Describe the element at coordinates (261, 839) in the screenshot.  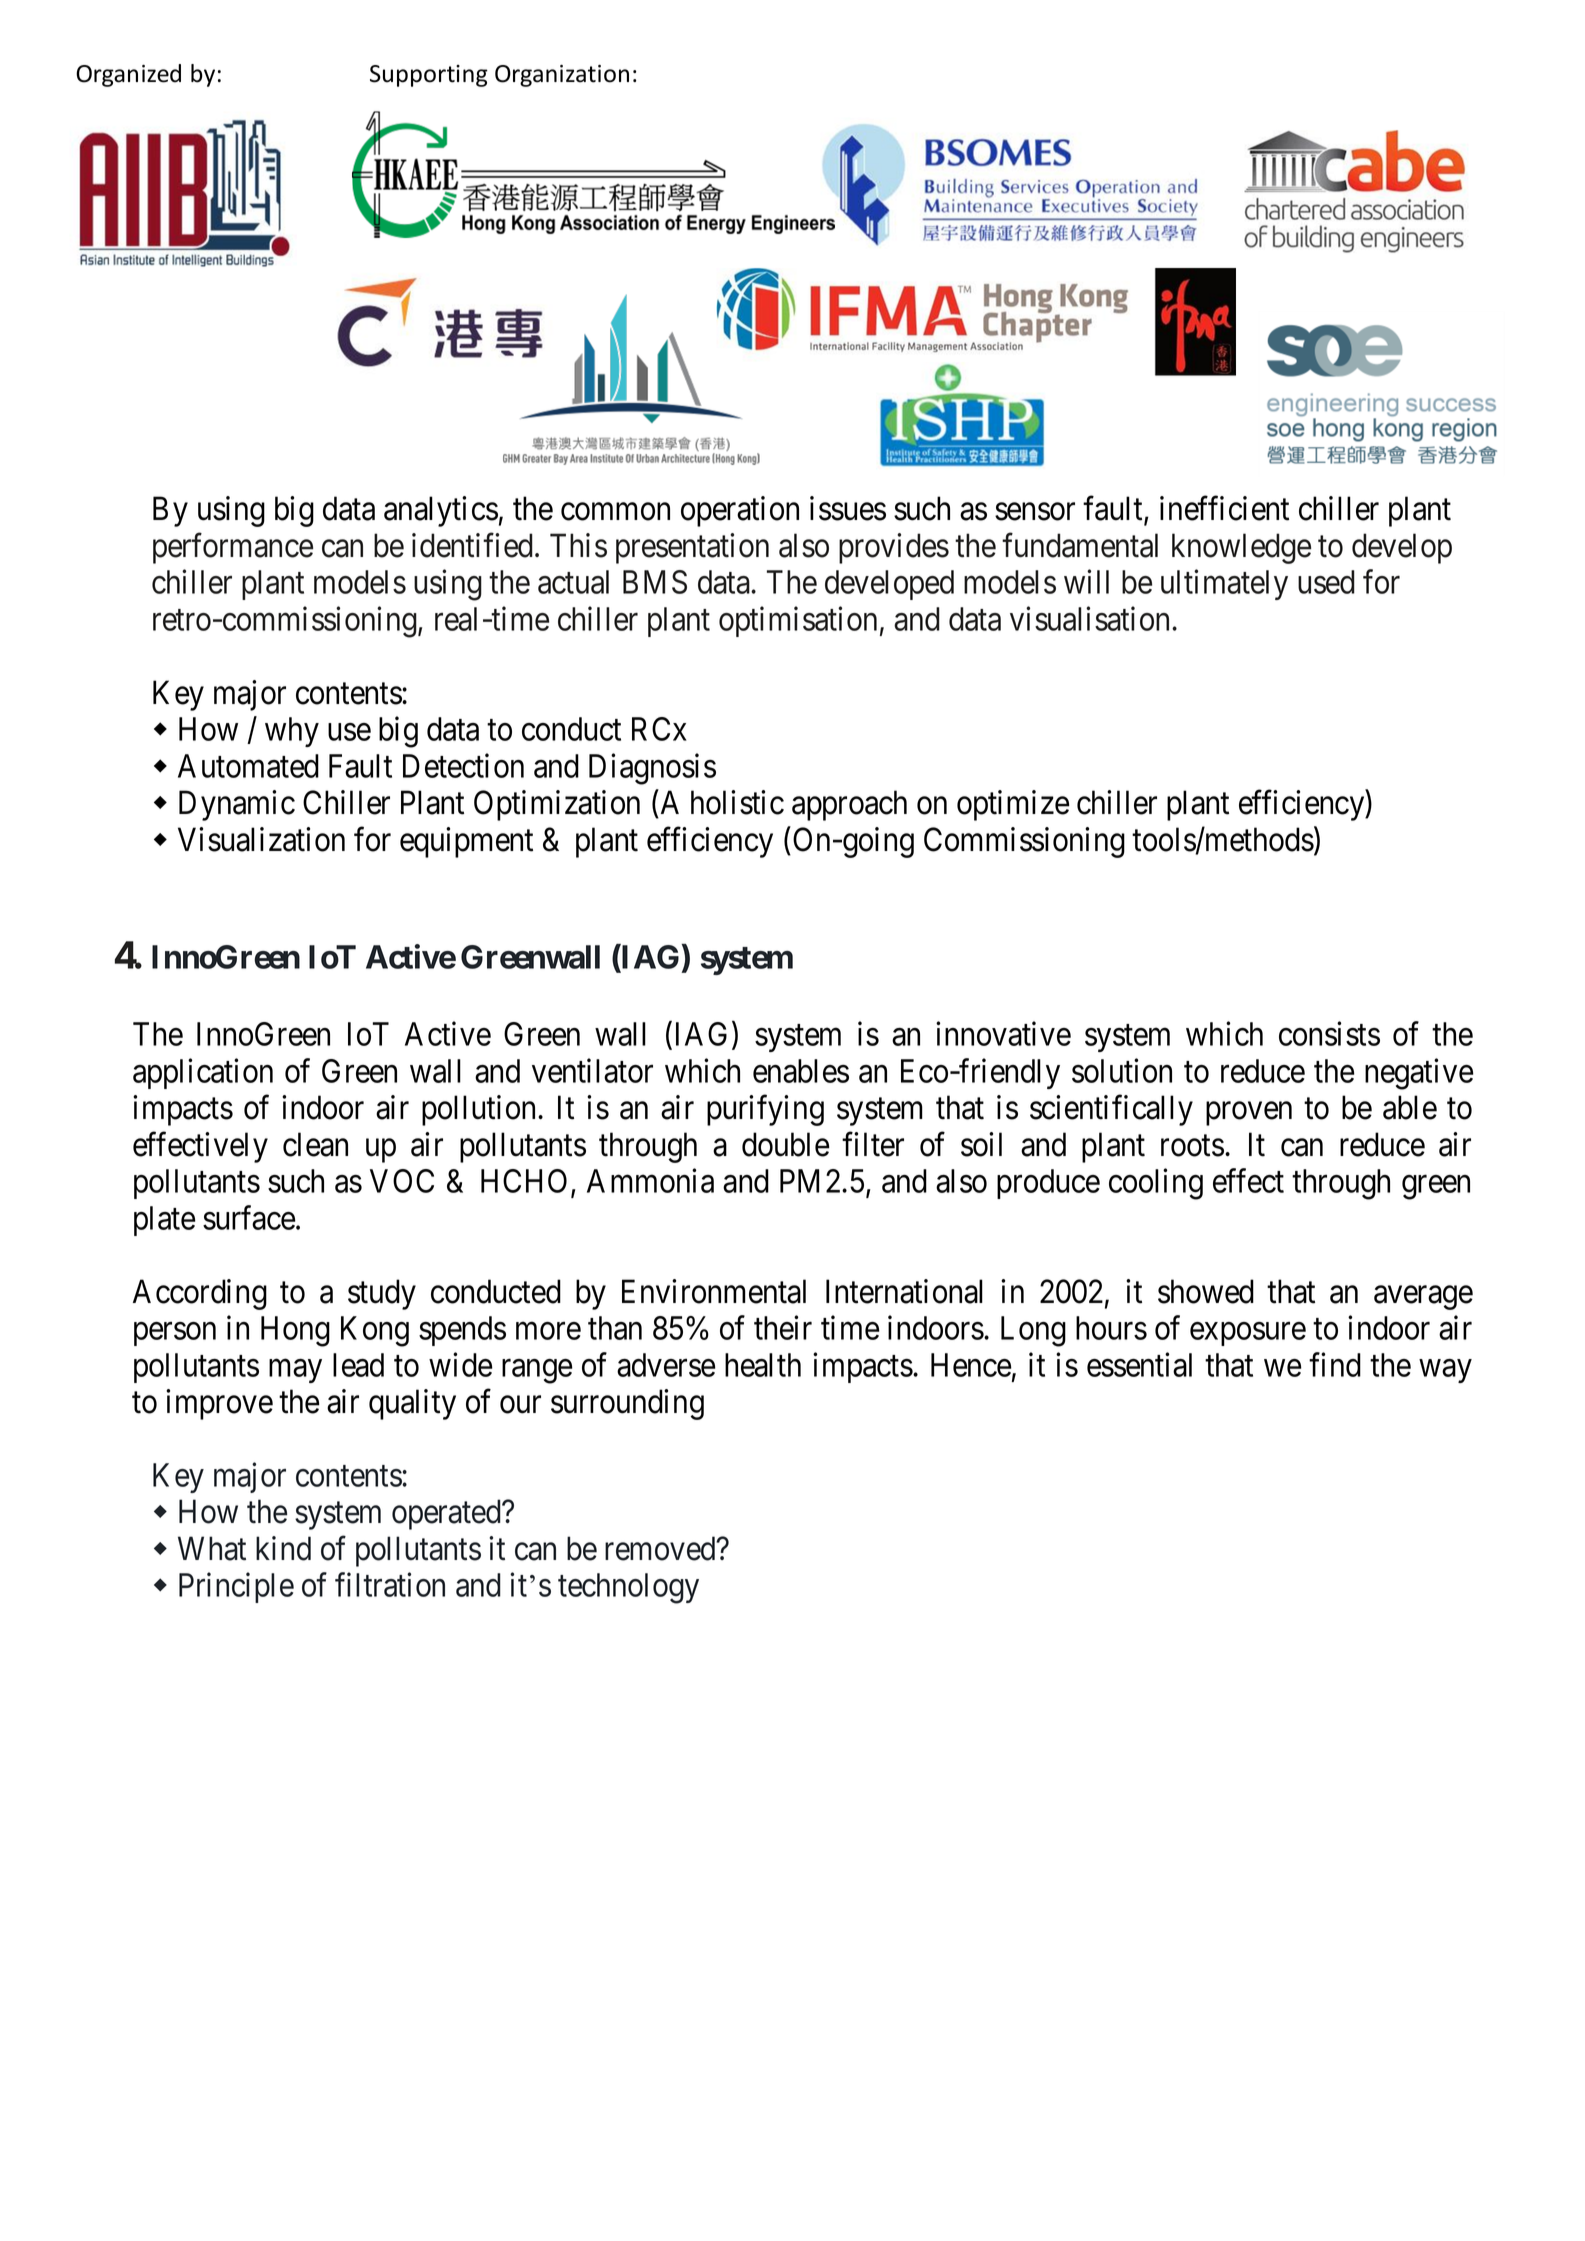
I see `Visualization` at that location.
